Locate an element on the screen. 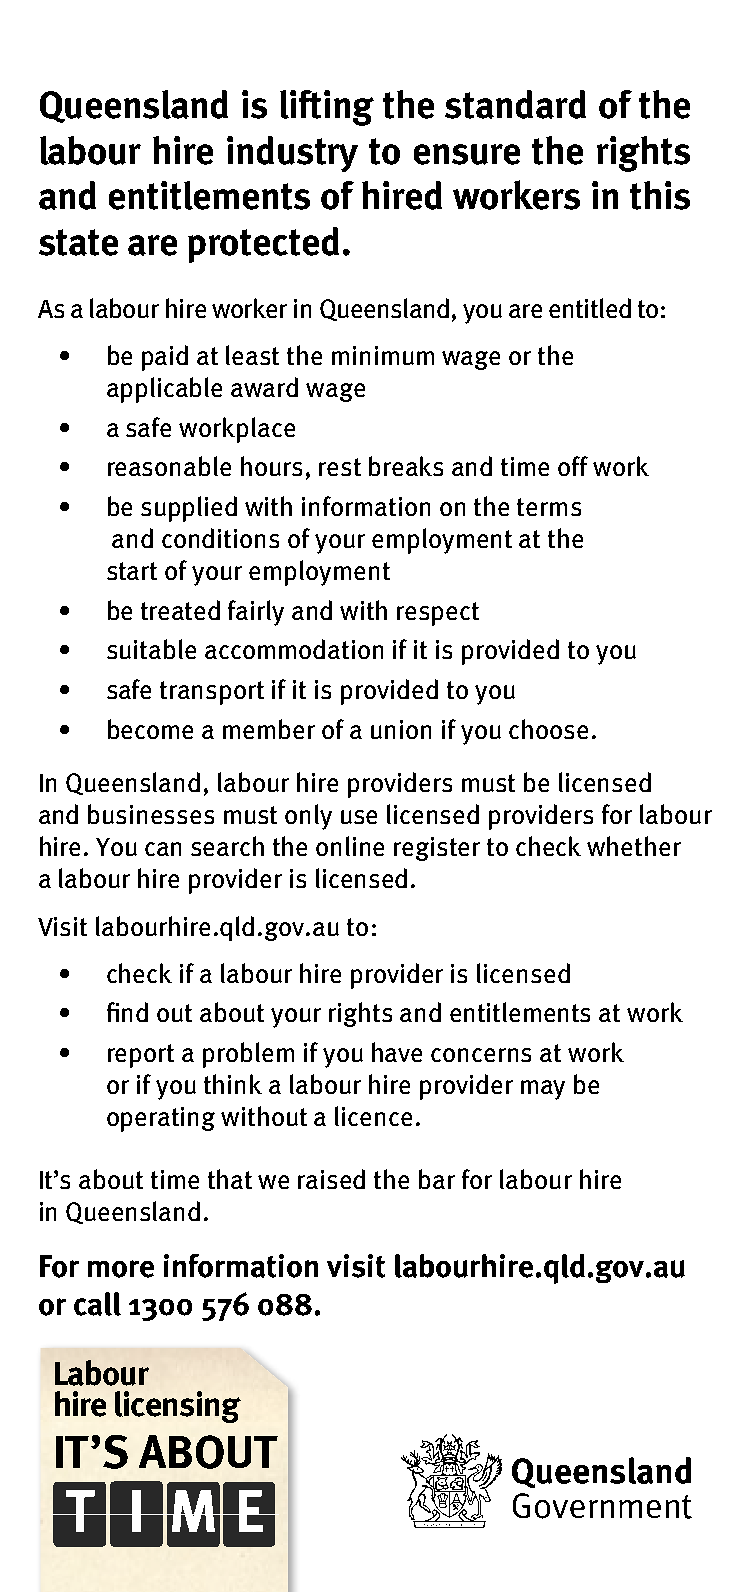 This screenshot has height=1592, width=750. respect is located at coordinates (438, 614).
